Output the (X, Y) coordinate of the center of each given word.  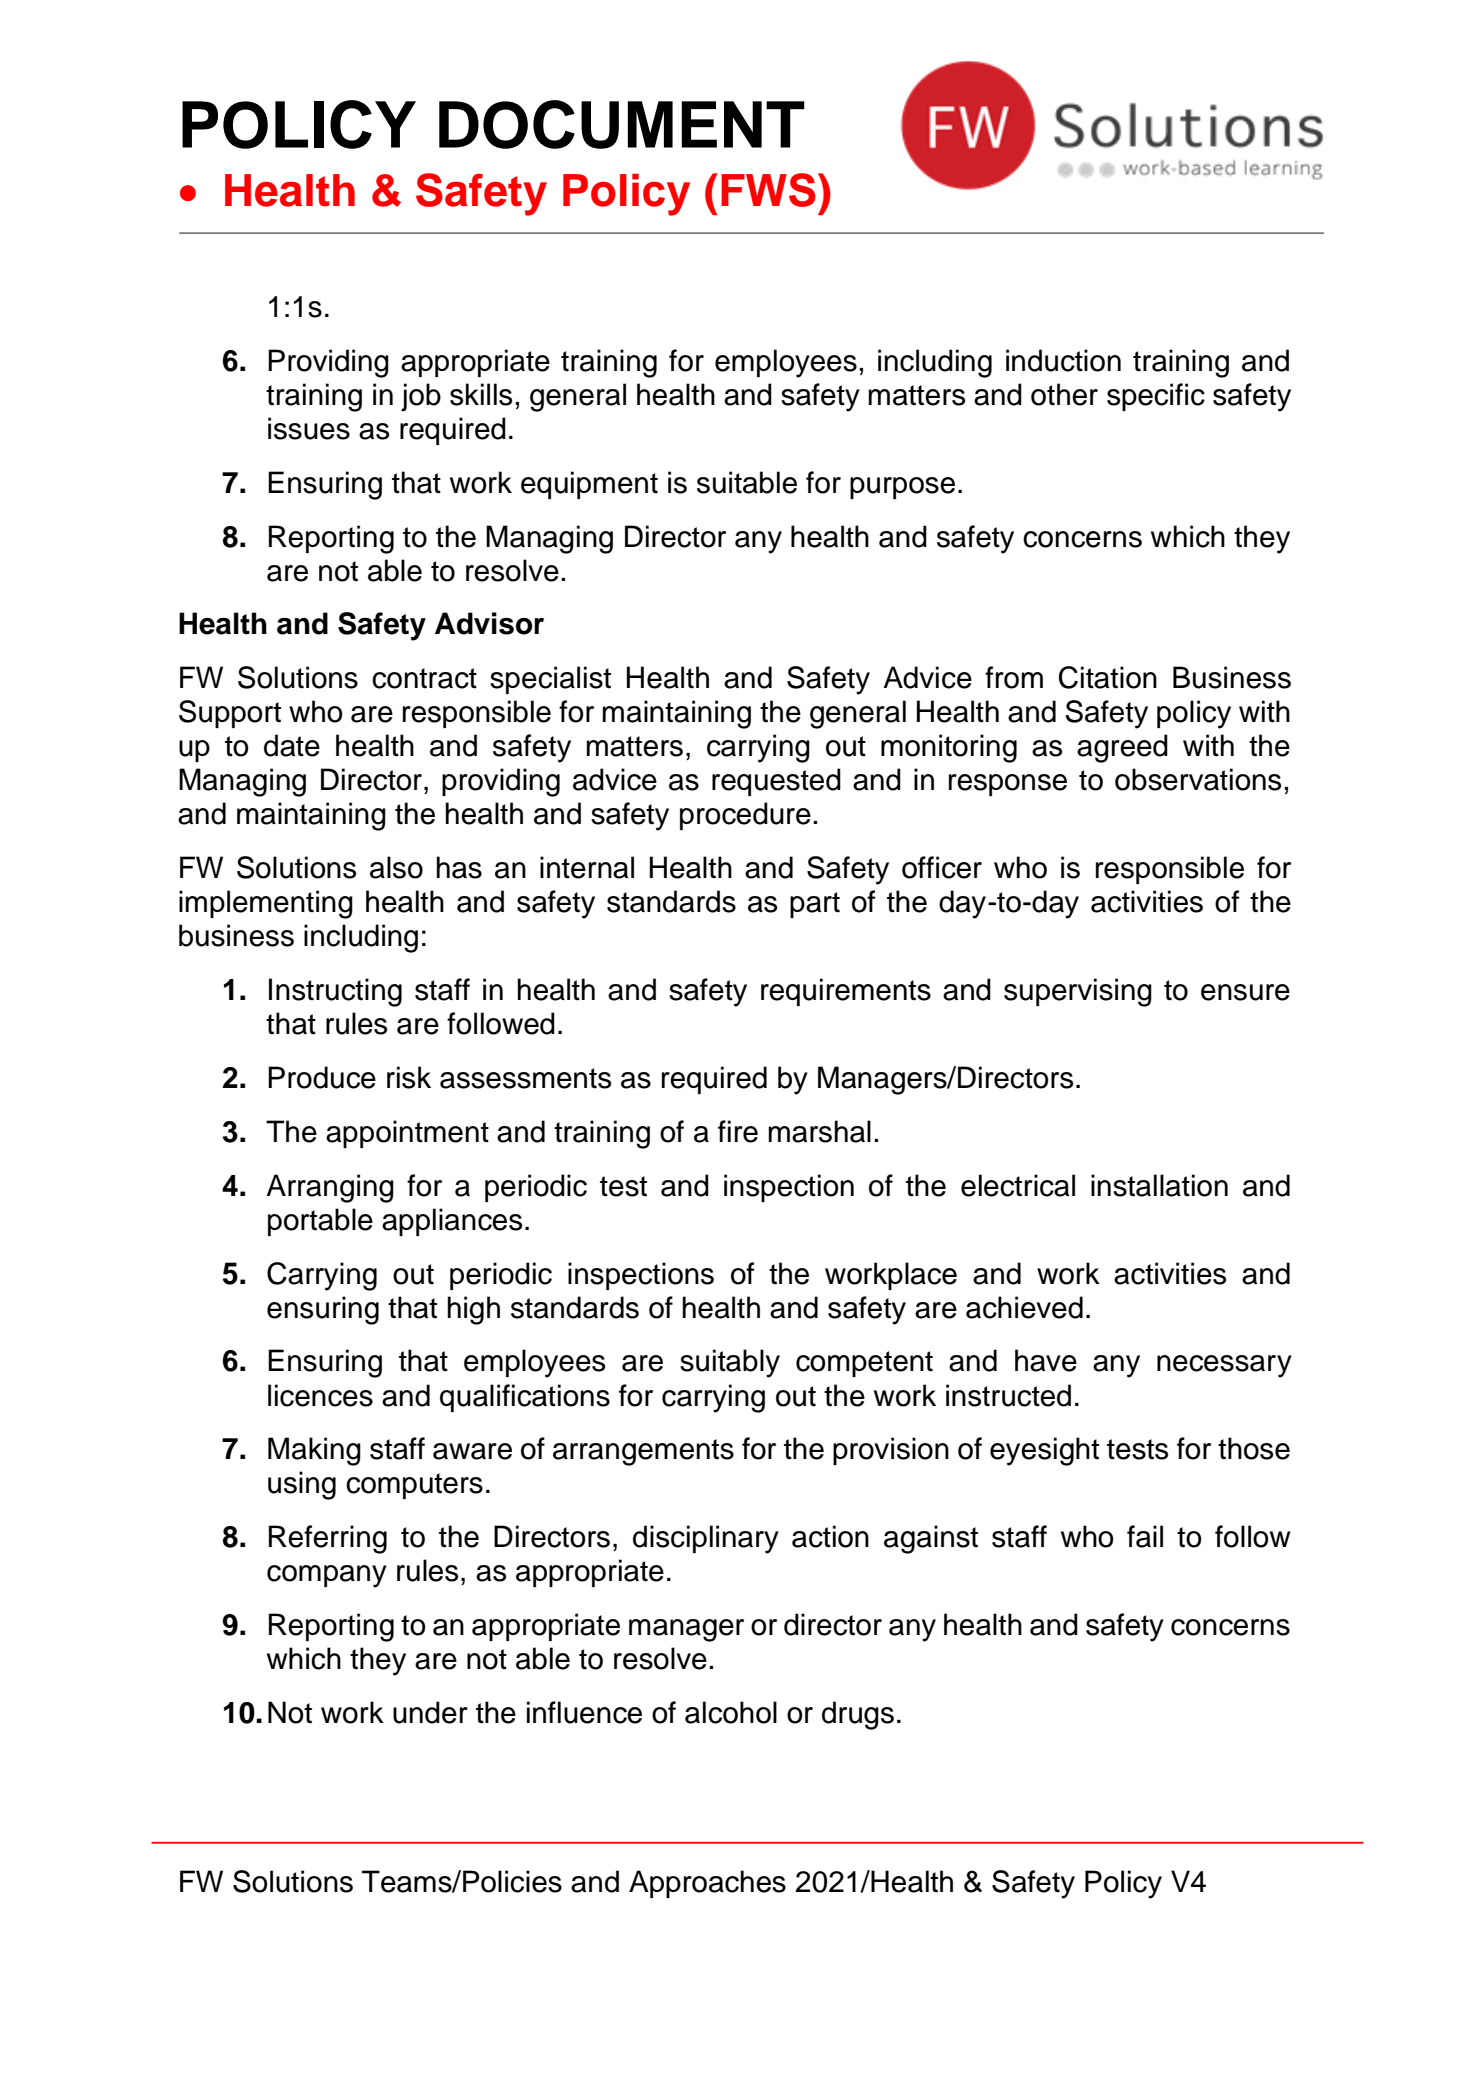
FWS (768, 190)
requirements (846, 992)
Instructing (335, 992)
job (421, 397)
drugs (858, 1715)
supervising (1078, 992)
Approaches (707, 1884)
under (430, 1712)
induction (1063, 360)
